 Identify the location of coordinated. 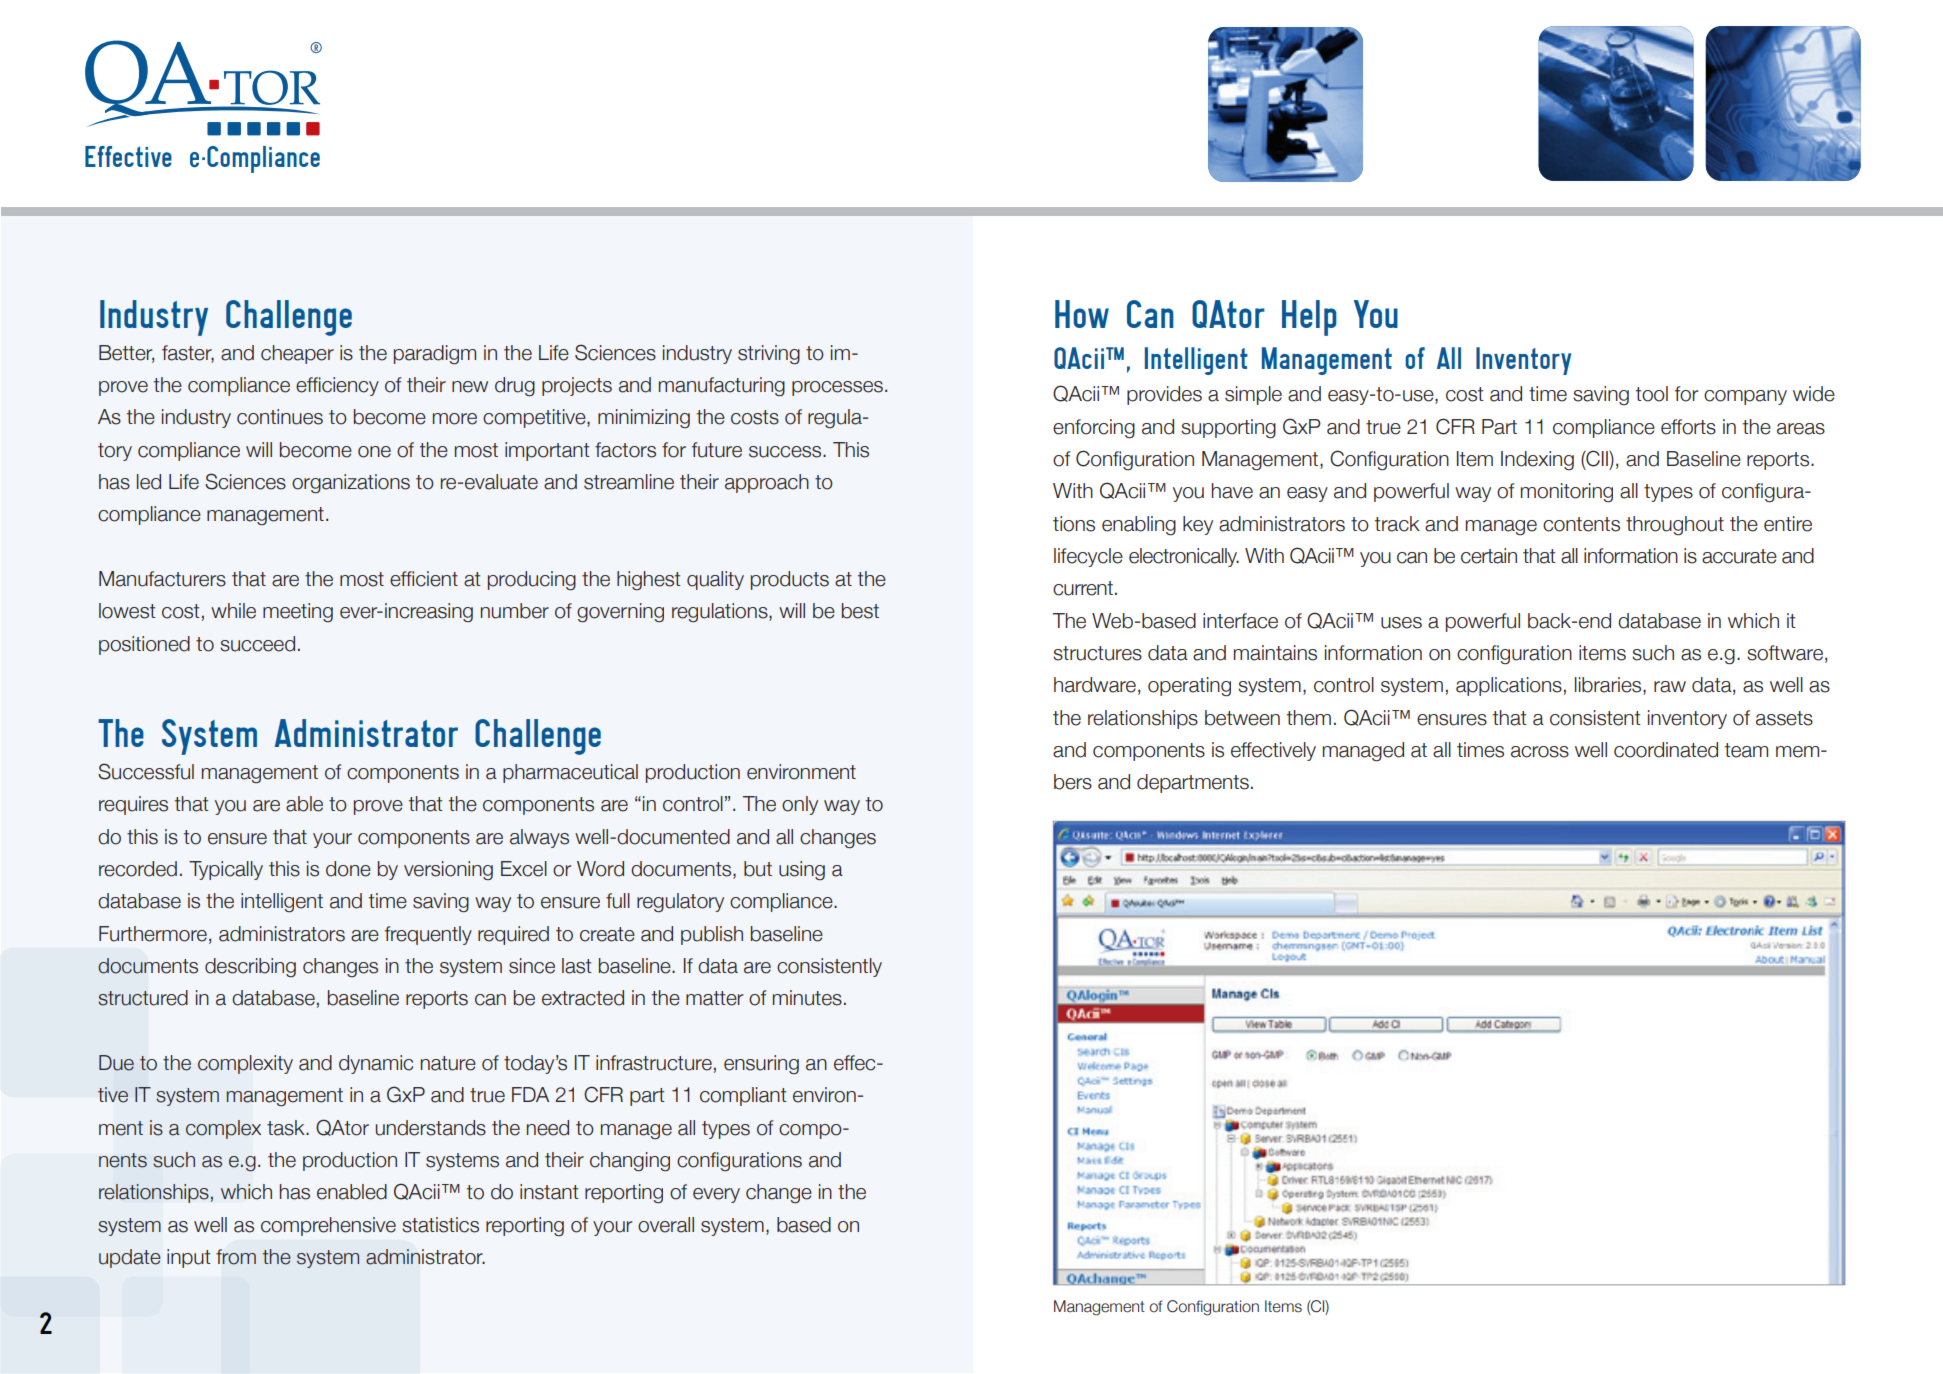
(1666, 750).
